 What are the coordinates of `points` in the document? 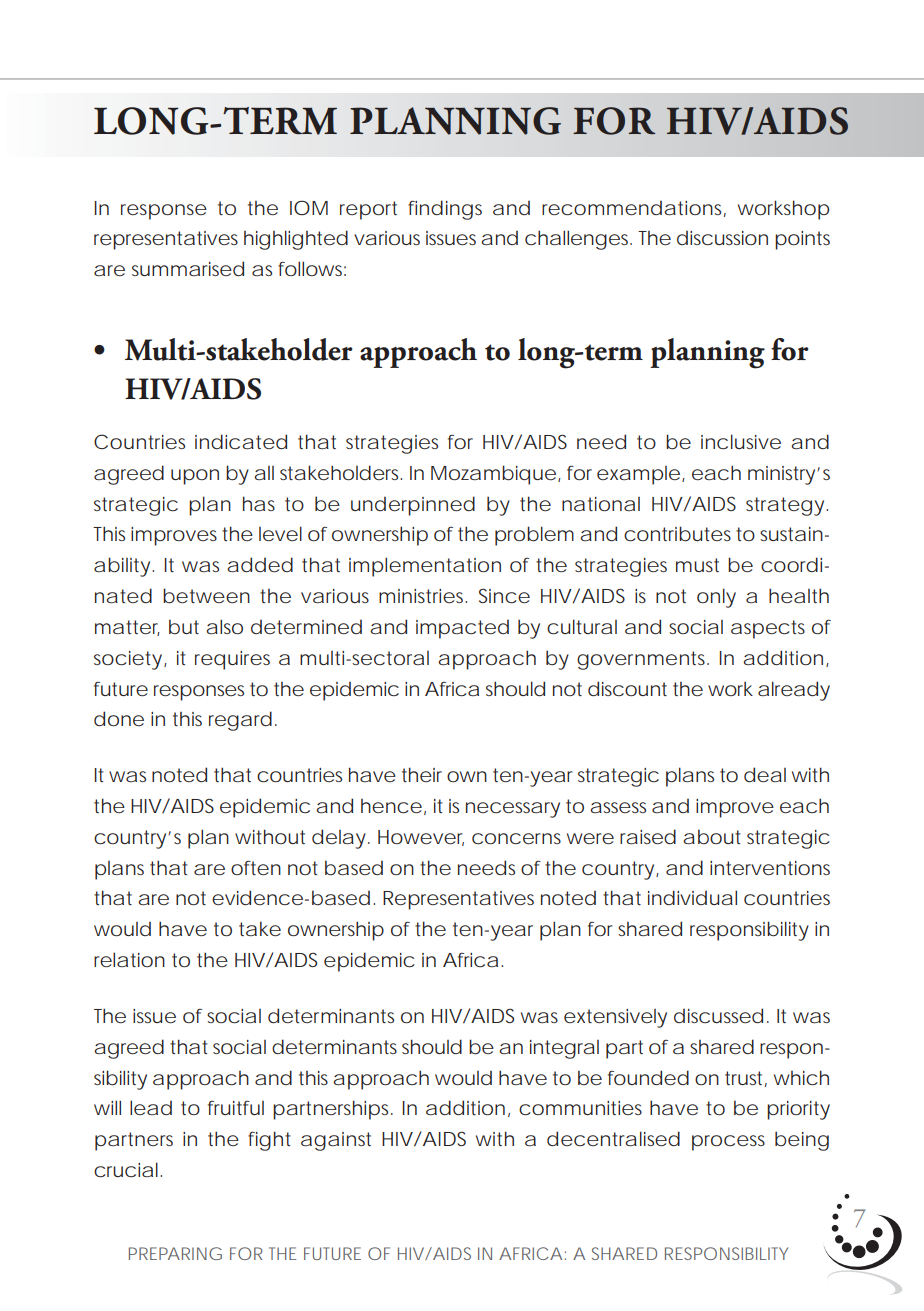 It's located at (802, 240).
